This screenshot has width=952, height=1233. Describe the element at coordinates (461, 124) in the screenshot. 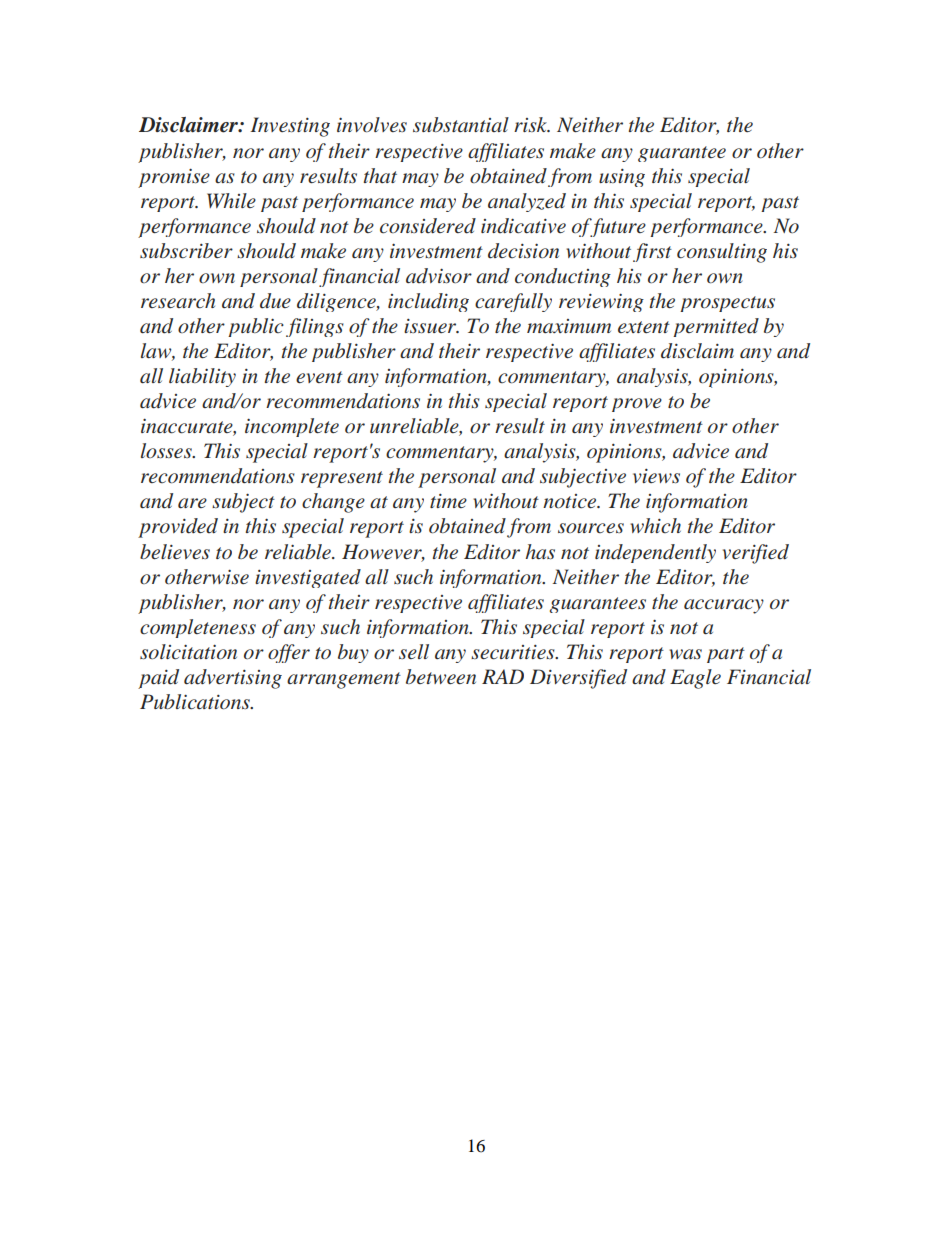

I see `substantial` at that location.
